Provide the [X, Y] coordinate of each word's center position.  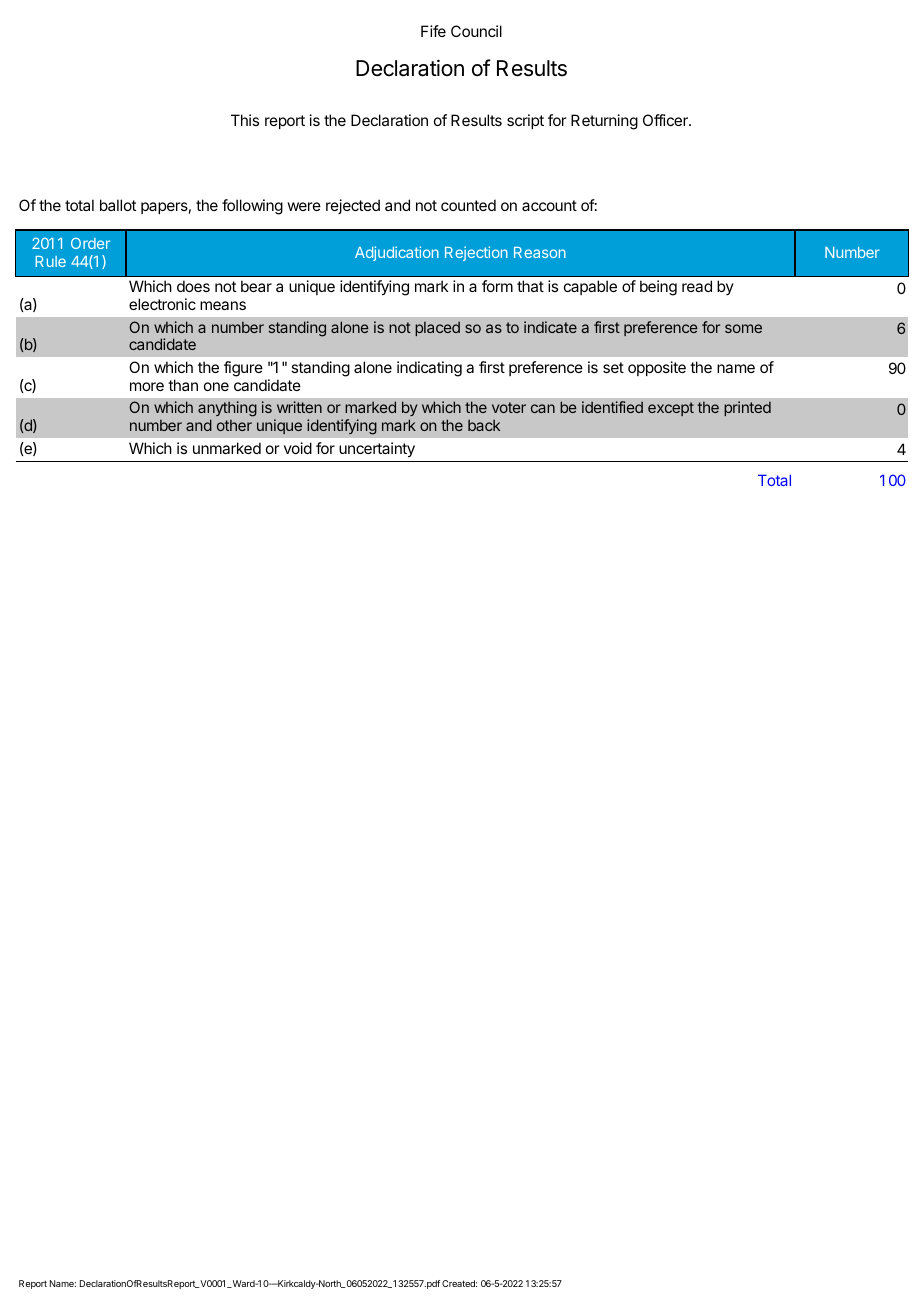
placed [437, 329]
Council [476, 31]
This [245, 120]
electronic [162, 304]
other [234, 425]
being [658, 288]
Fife [433, 31]
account [549, 205]
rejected [353, 206]
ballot [118, 205]
